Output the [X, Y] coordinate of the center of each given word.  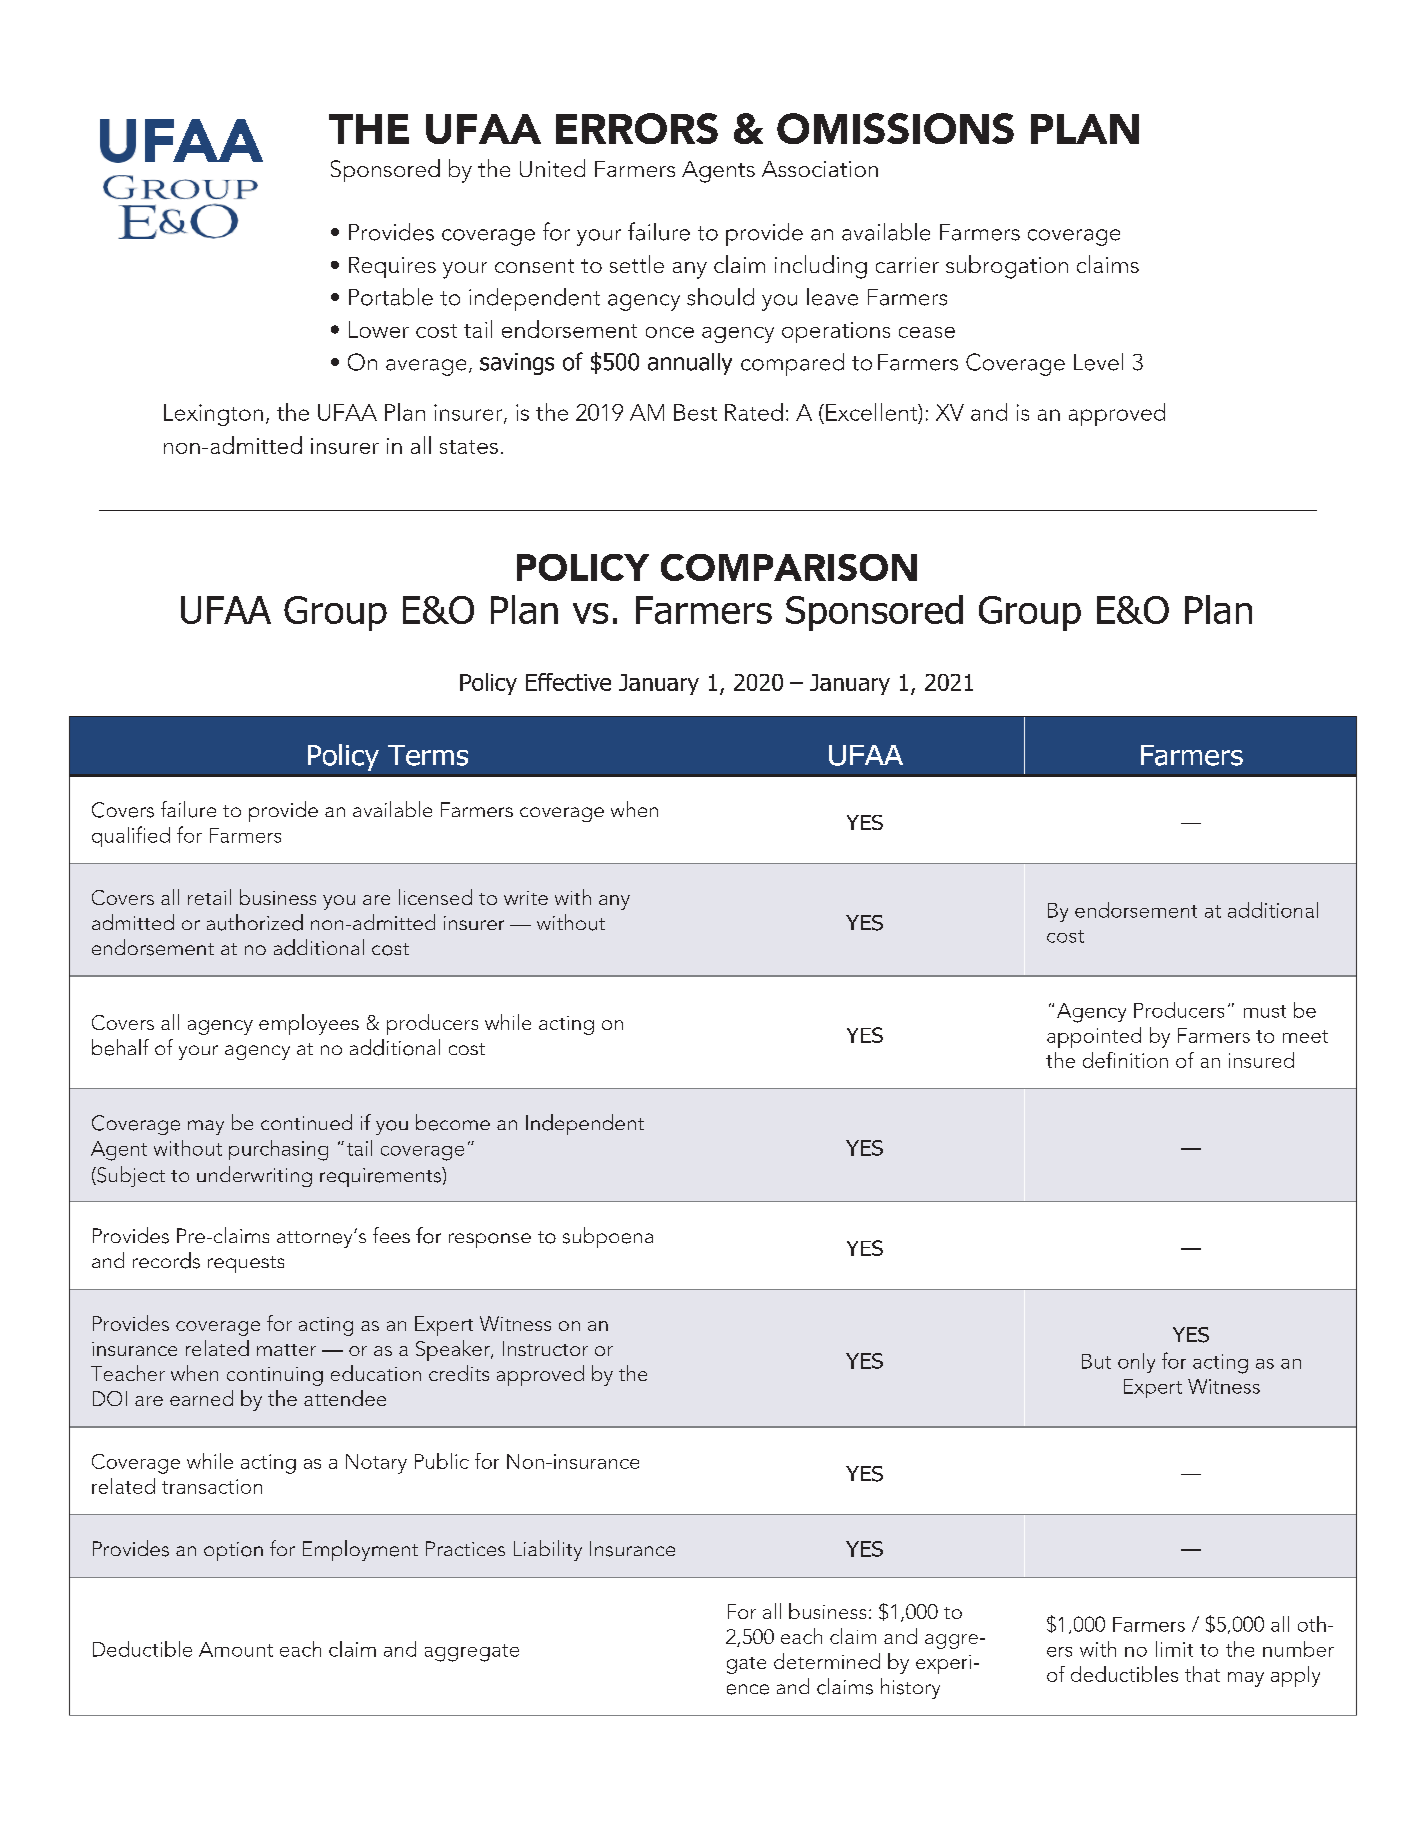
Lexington [213, 415]
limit [1174, 1649]
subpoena [608, 1237]
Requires [392, 267]
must [1265, 1011]
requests [246, 1264]
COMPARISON [789, 567]
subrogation [1007, 267]
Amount [236, 1649]
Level [1098, 362]
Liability [548, 1550]
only [1136, 1363]
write [526, 898]
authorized [255, 922]
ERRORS [637, 128]
